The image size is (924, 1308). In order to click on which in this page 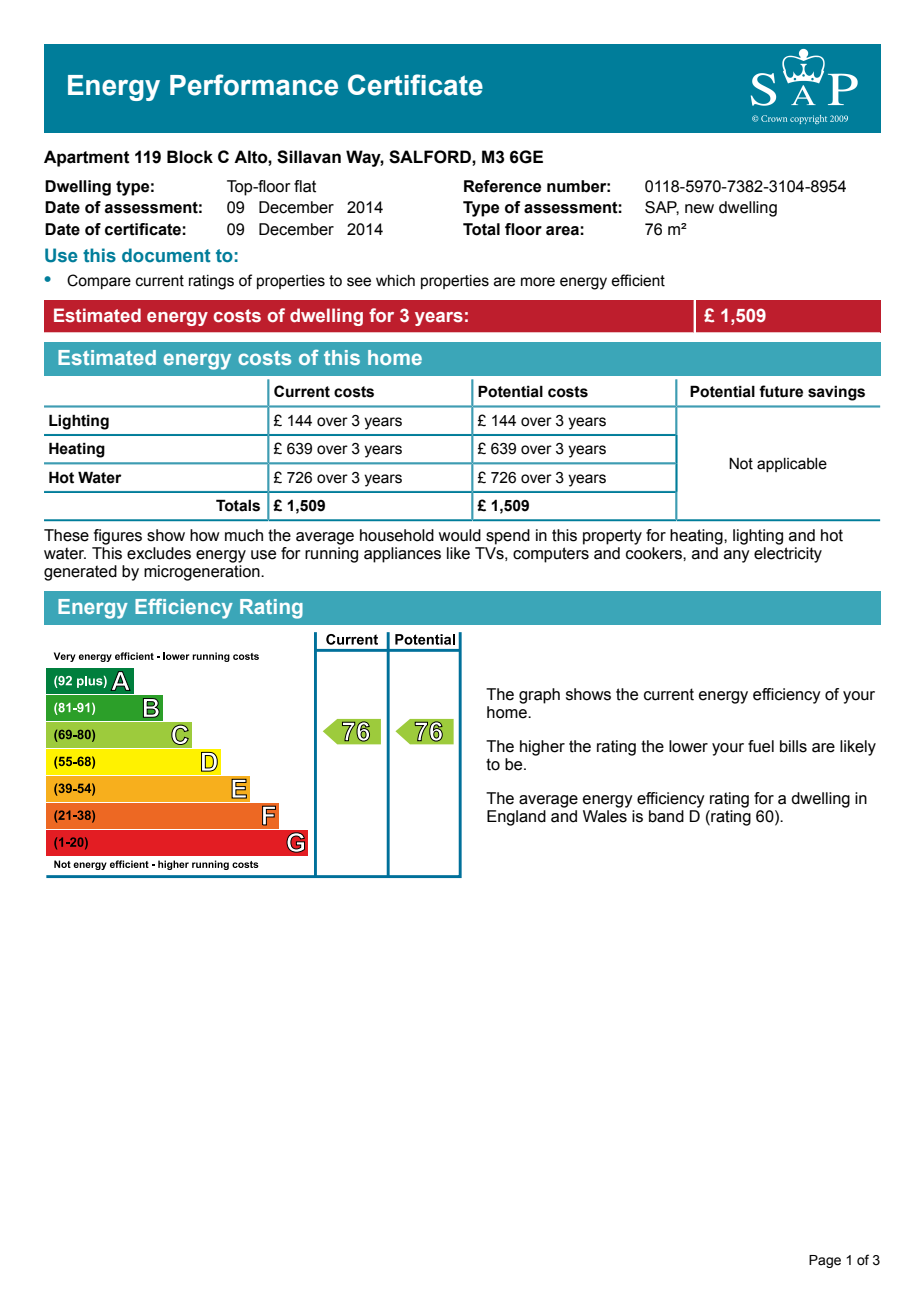, I will do `click(395, 281)`.
